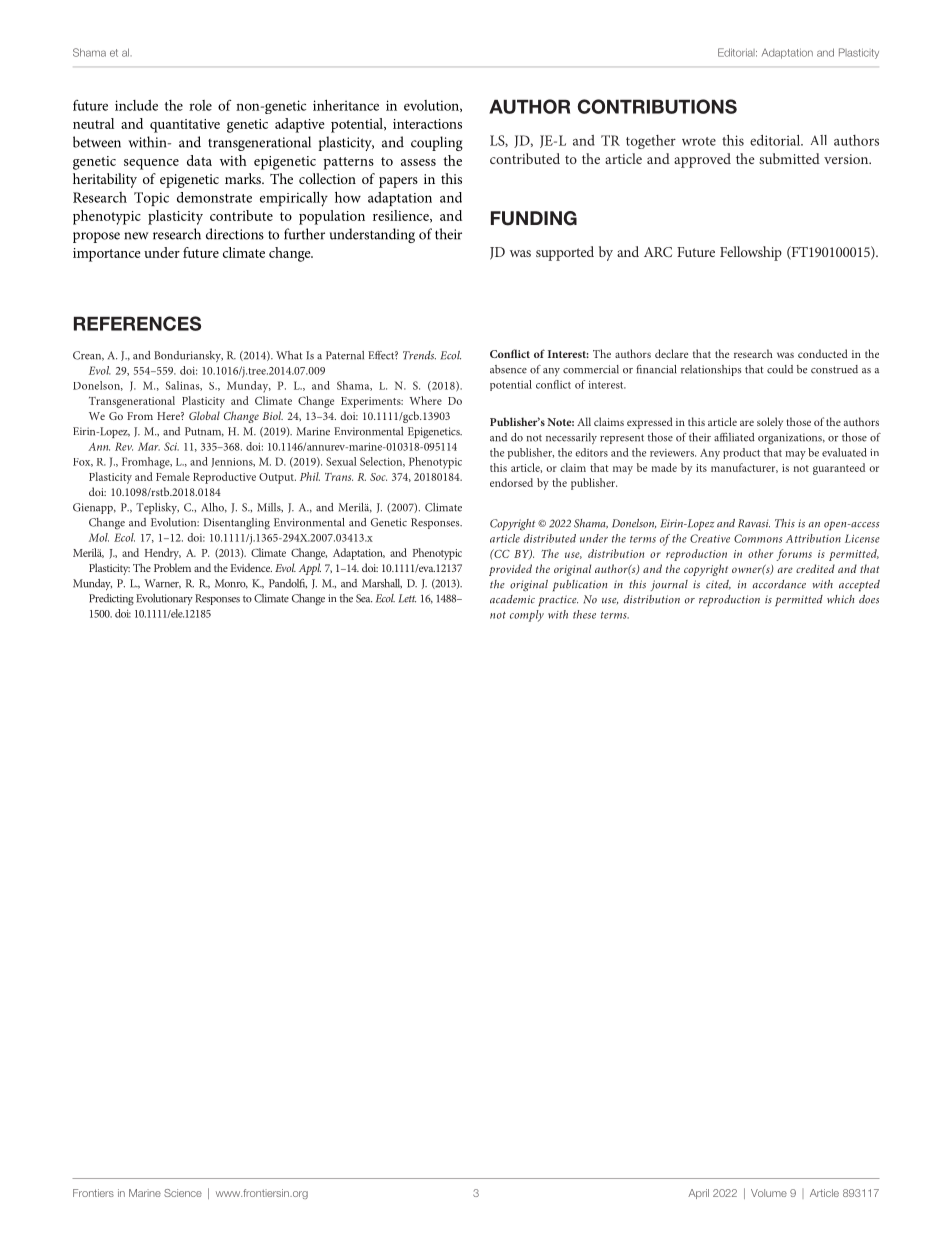 This screenshot has height=1247, width=952. What do you see at coordinates (779, 584) in the screenshot?
I see `accordance` at bounding box center [779, 584].
